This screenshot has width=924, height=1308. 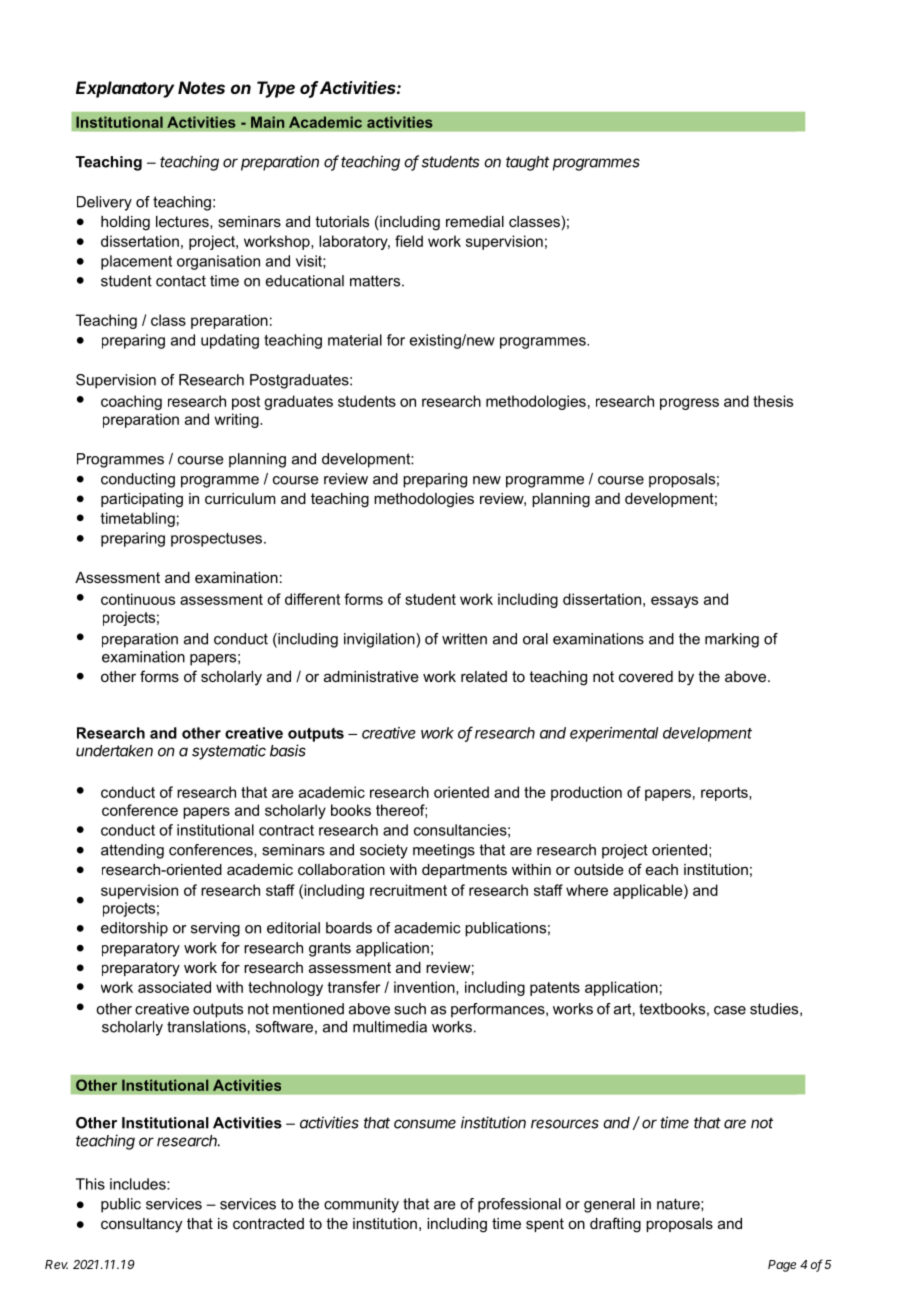 I want to click on such, so click(x=410, y=1009).
